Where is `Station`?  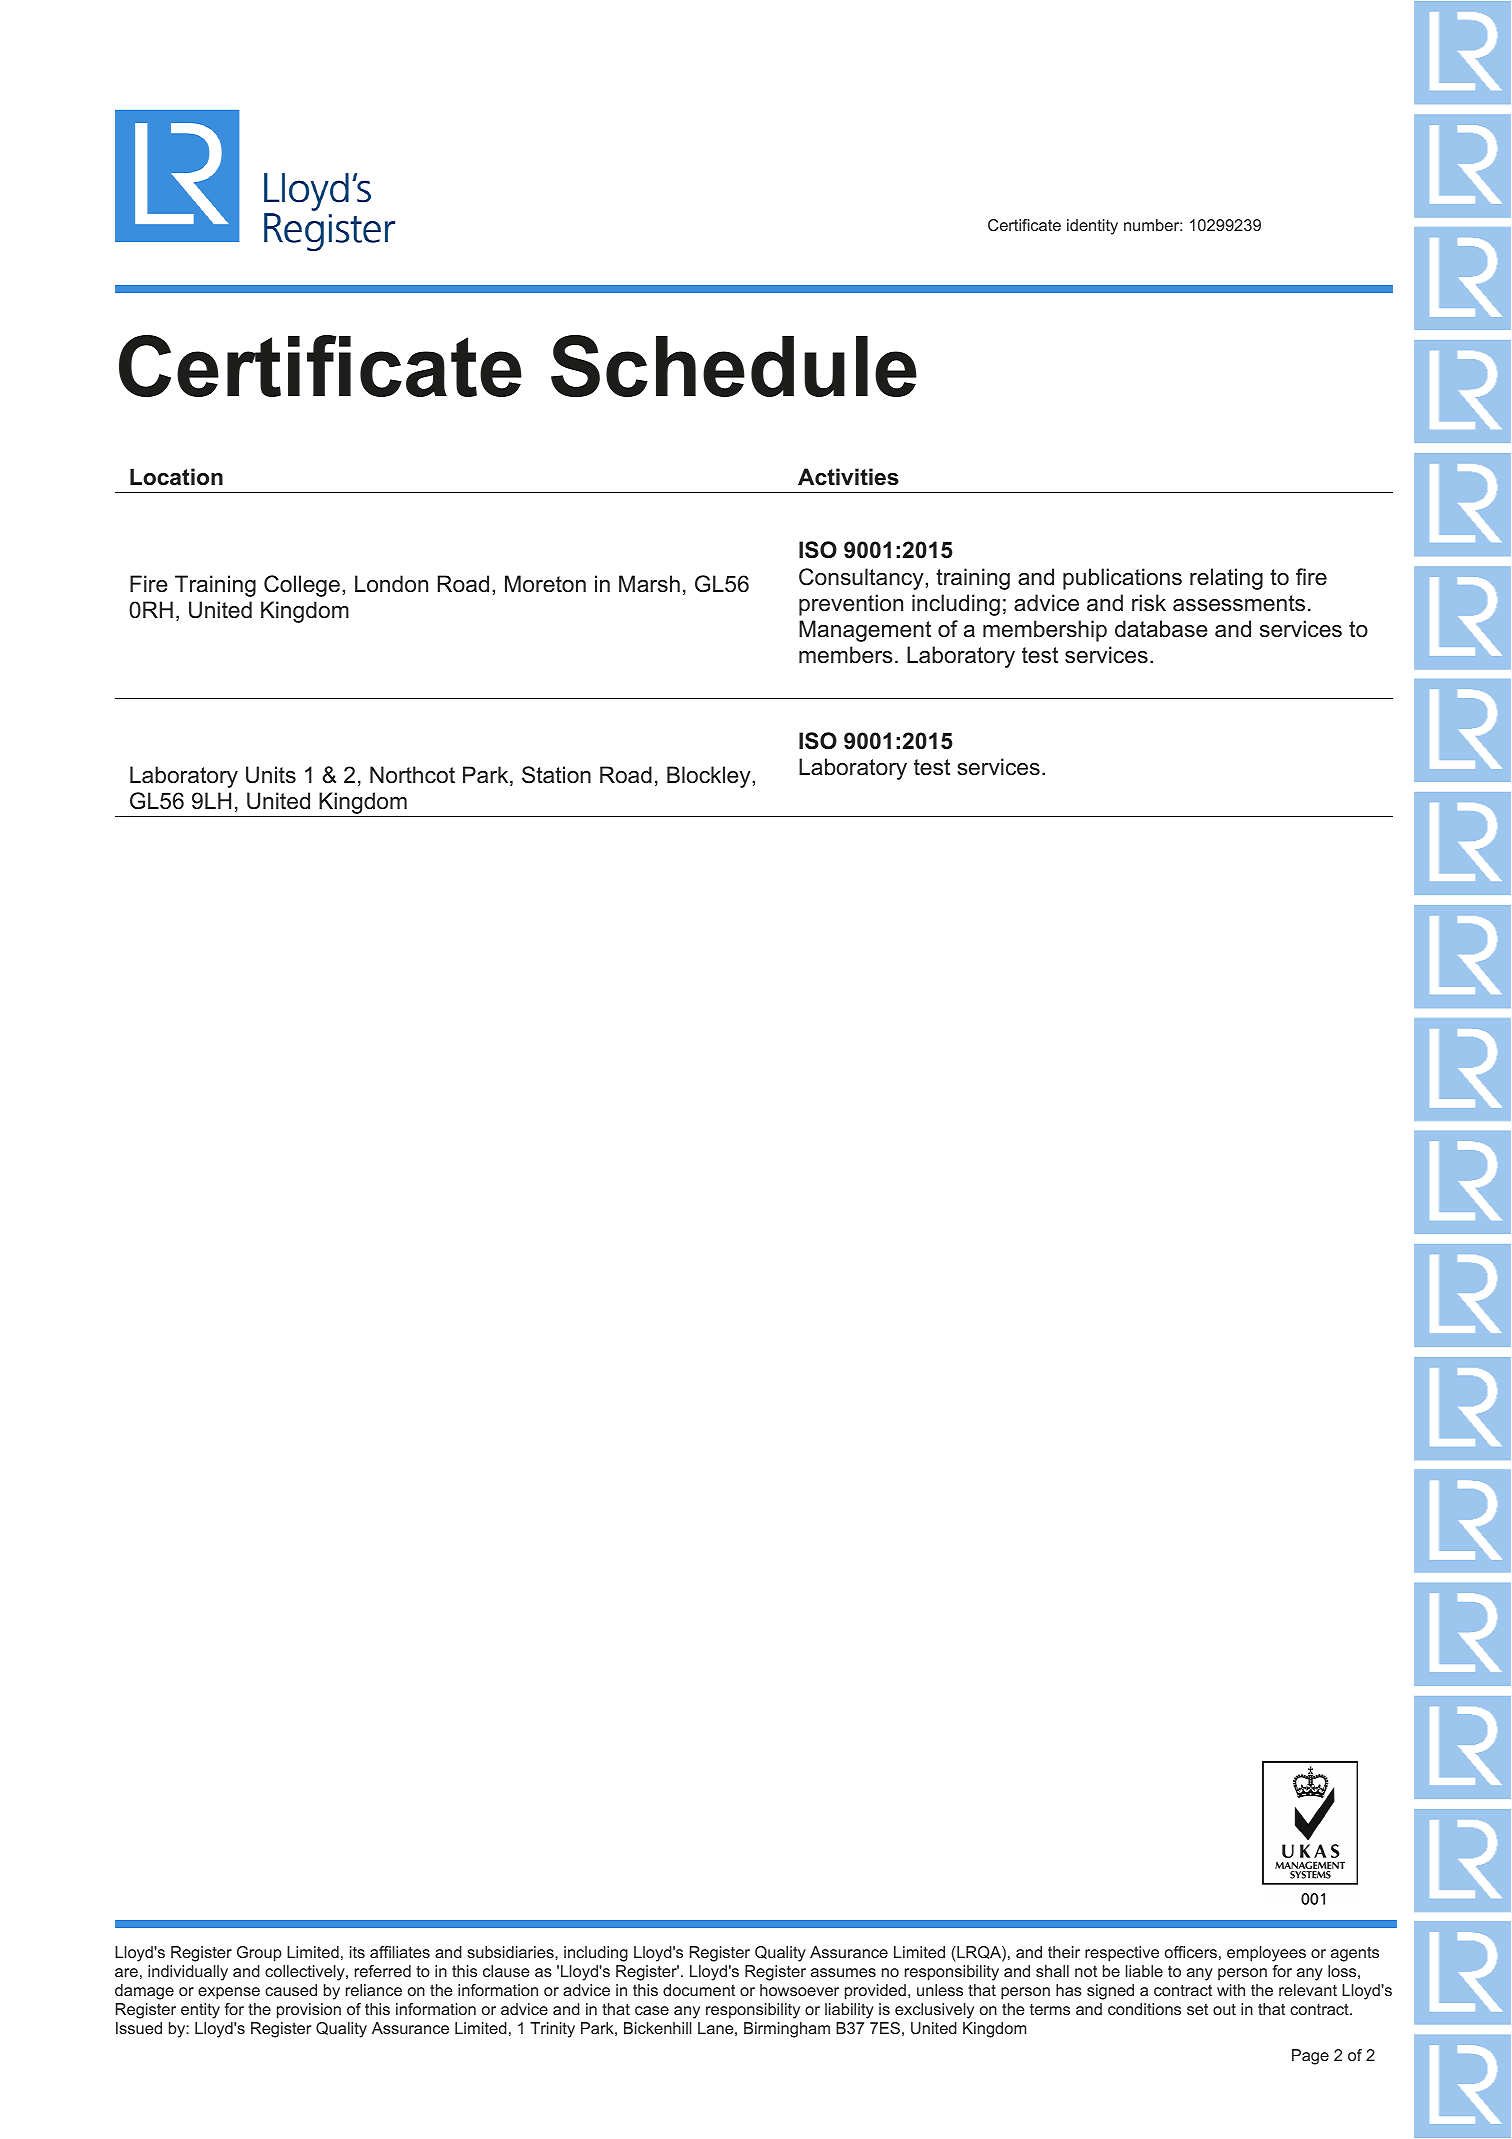
Station is located at coordinates (556, 775).
